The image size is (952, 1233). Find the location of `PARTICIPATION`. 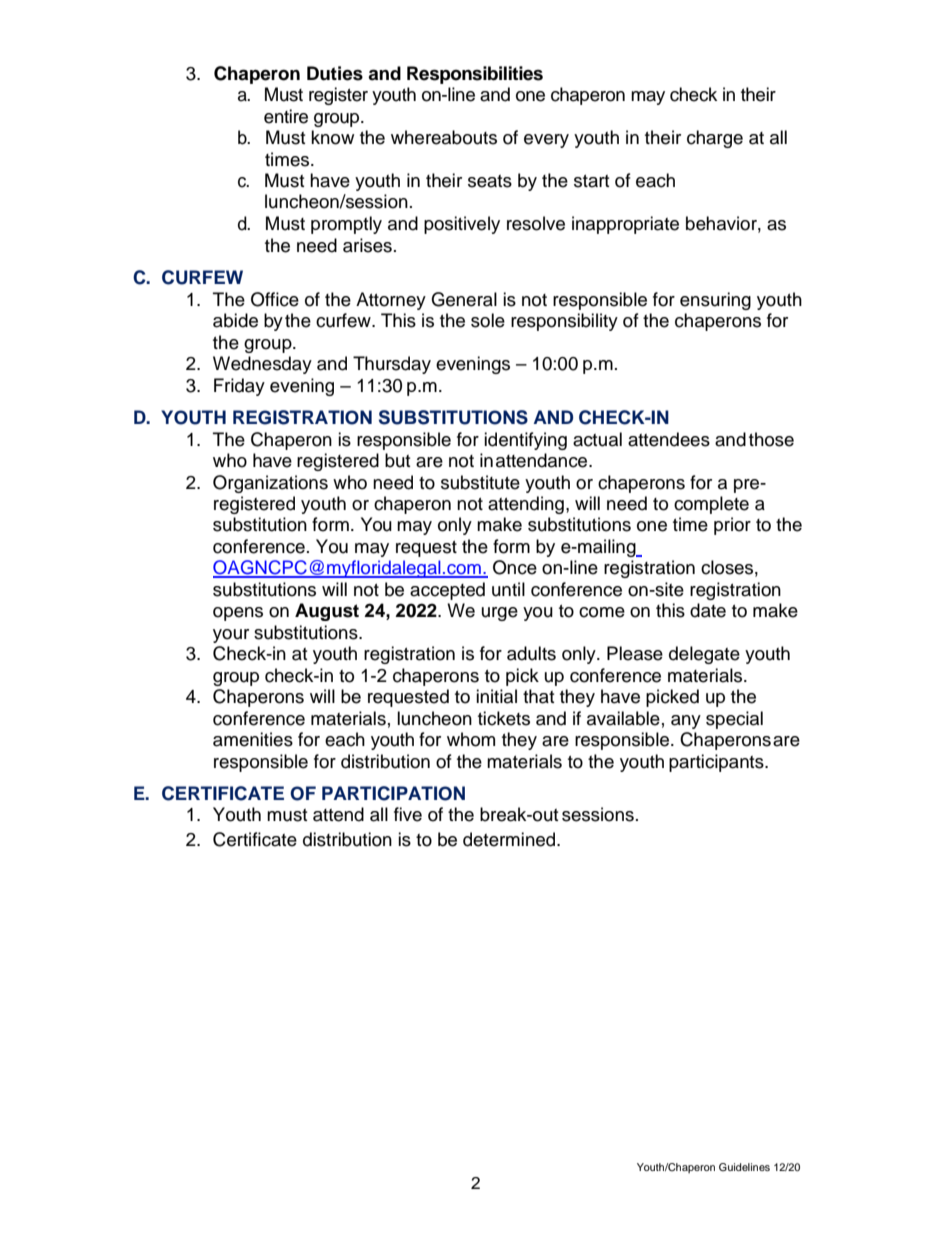

PARTICIPATION is located at coordinates (393, 793).
